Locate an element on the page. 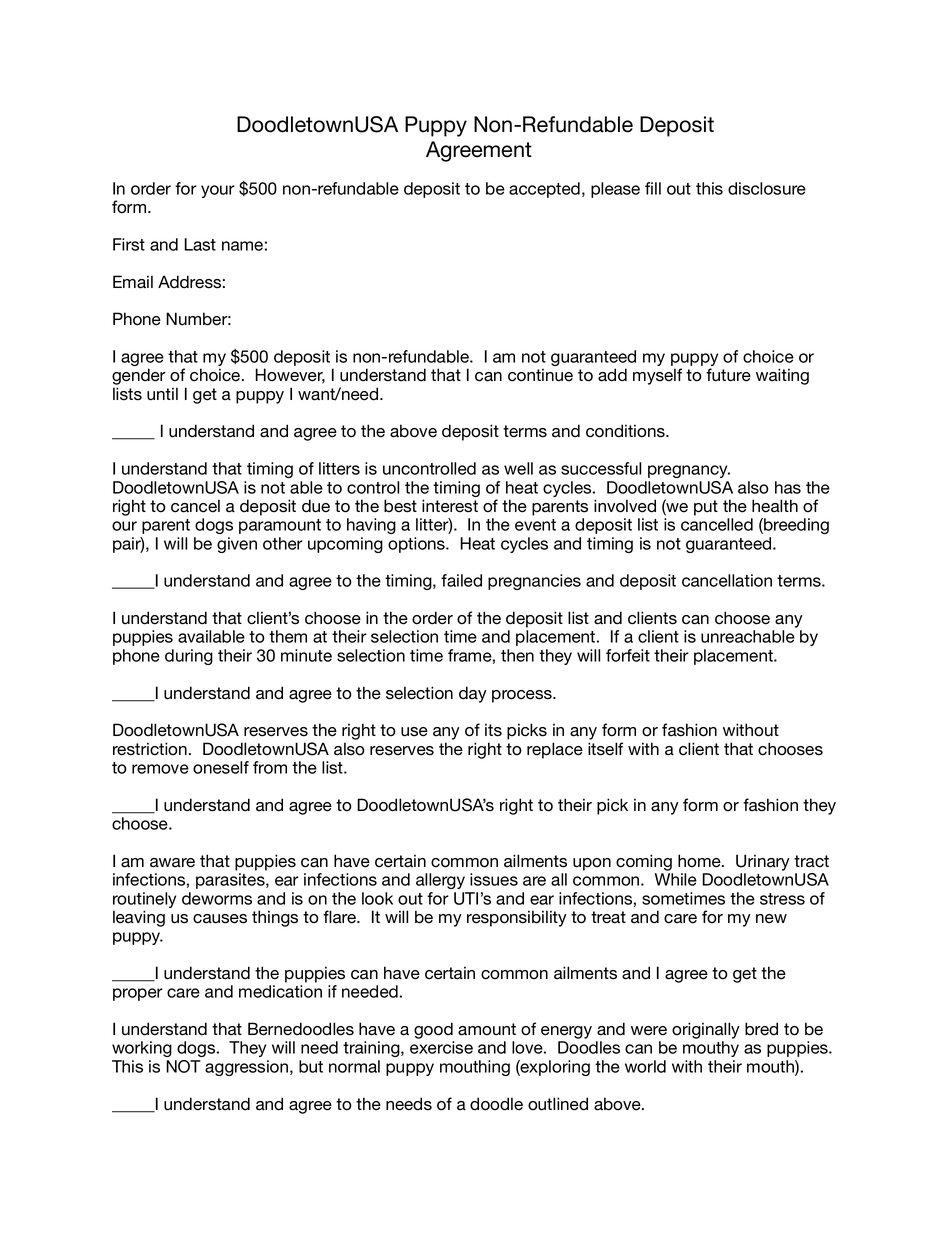 The image size is (952, 1233). working is located at coordinates (142, 1049).
